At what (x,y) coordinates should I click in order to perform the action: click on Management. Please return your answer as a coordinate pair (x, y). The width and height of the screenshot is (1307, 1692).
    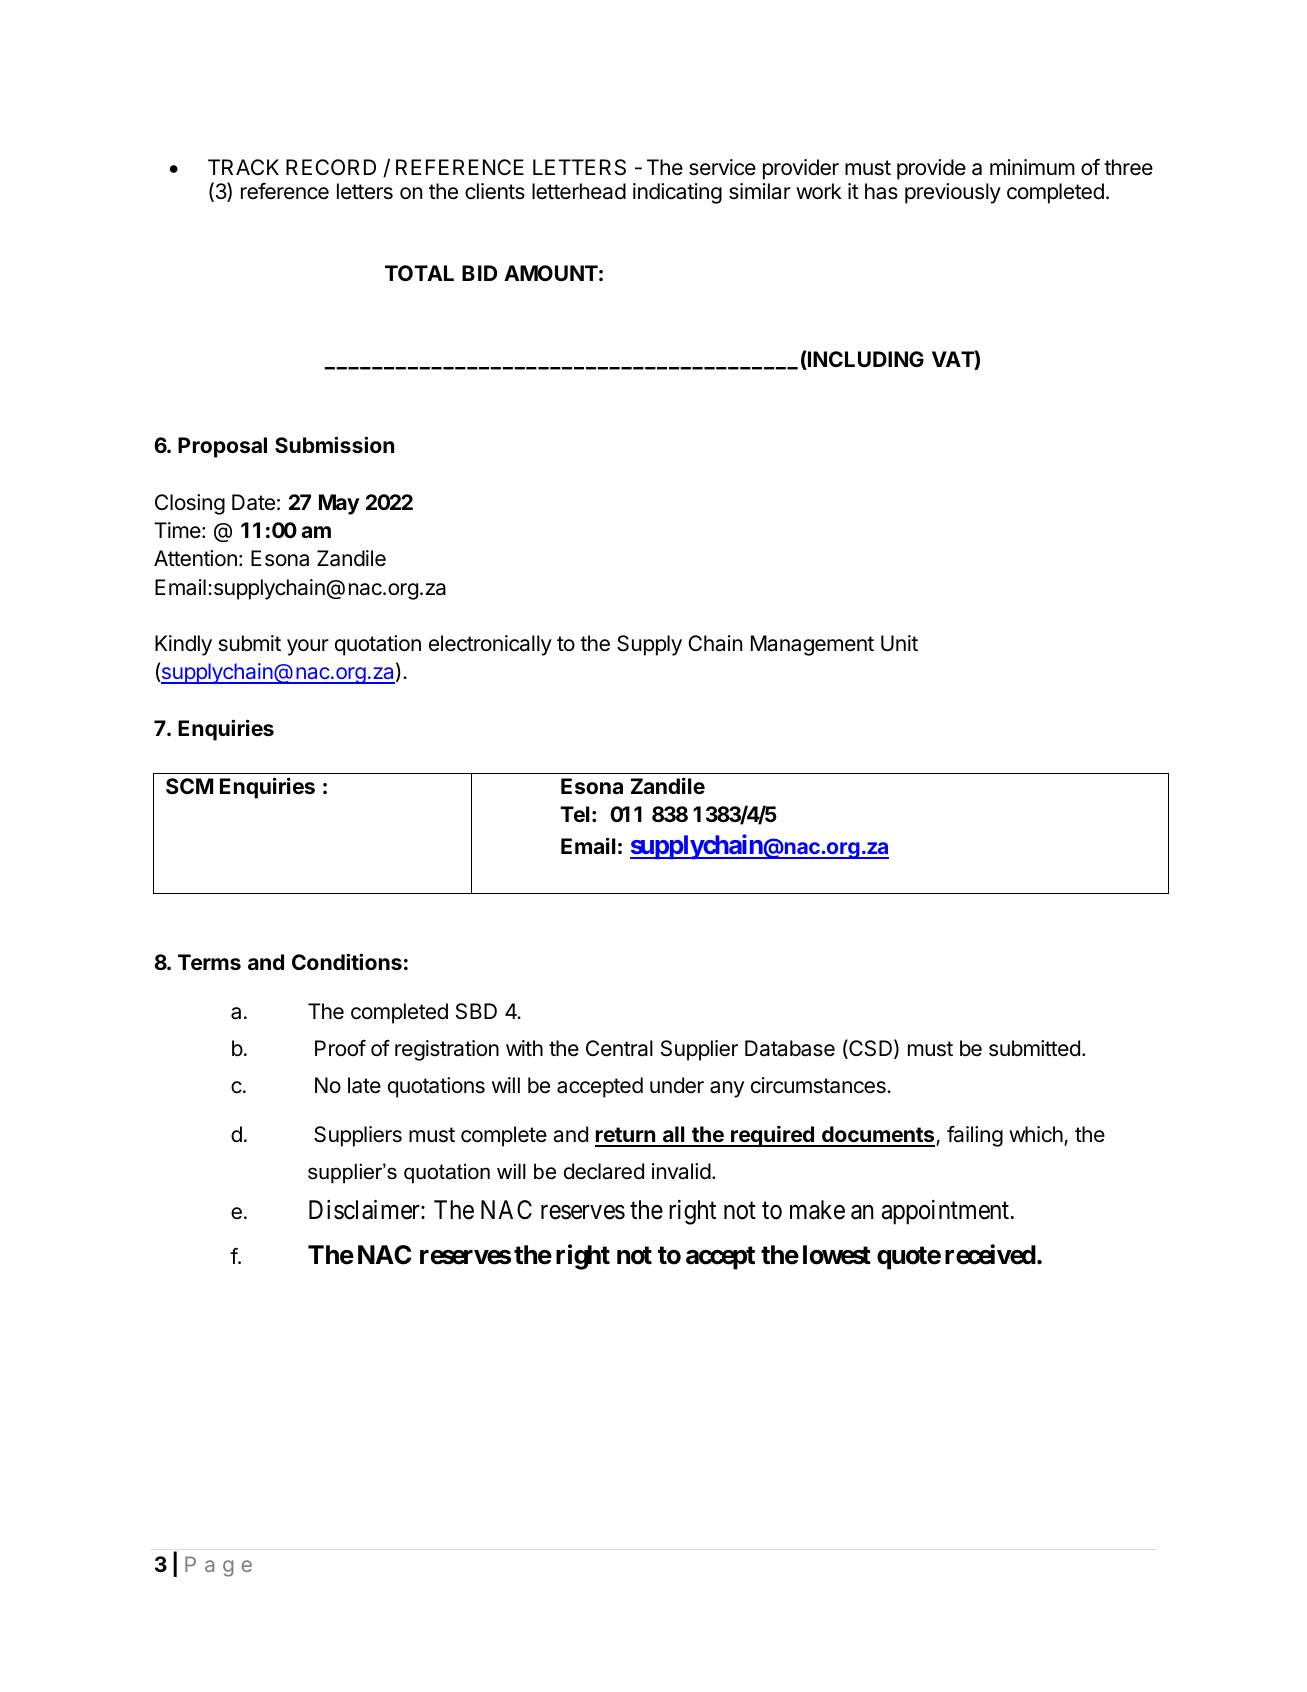
    Looking at the image, I should click on (812, 645).
